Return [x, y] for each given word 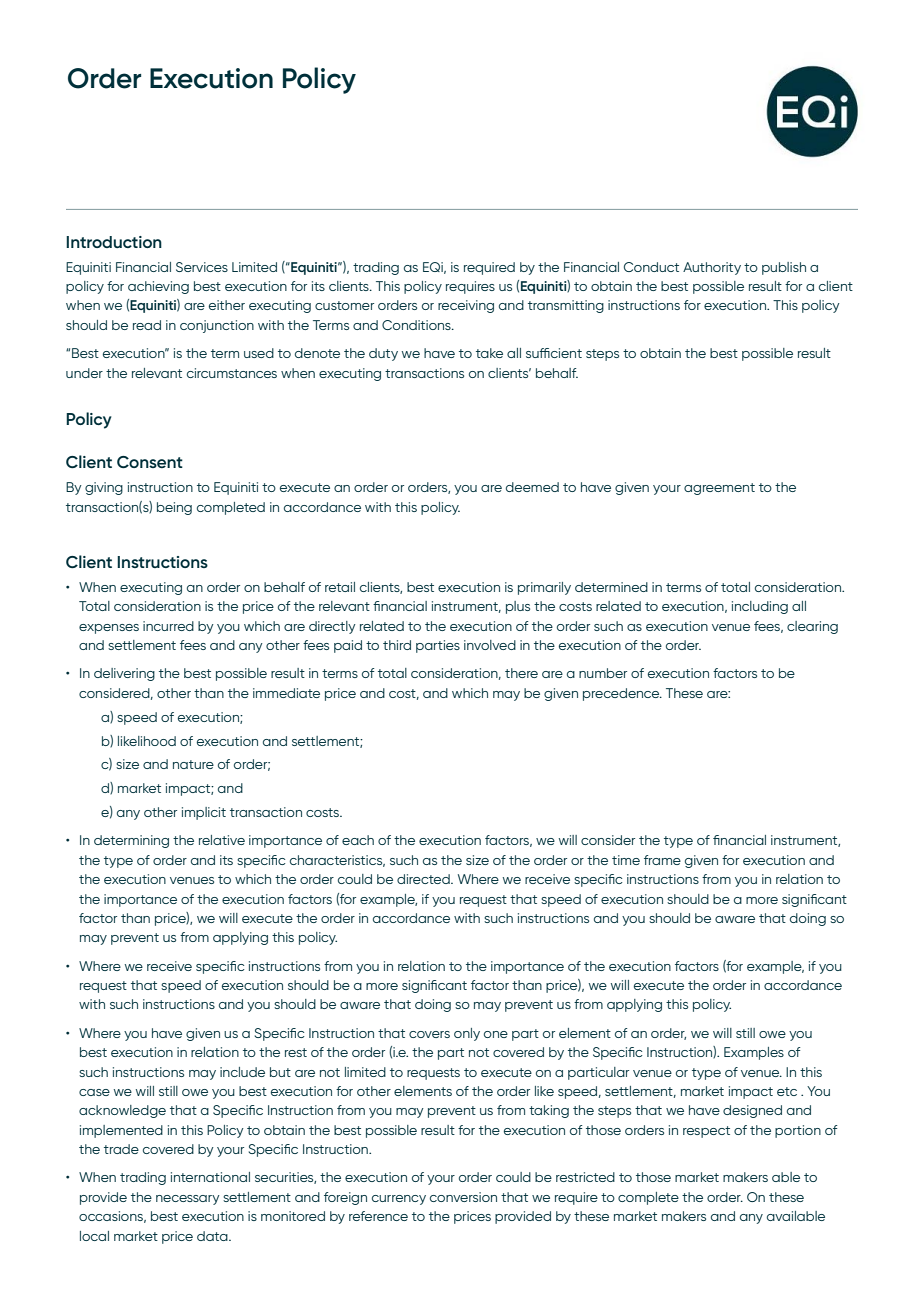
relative [222, 840]
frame [662, 860]
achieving [158, 287]
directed [424, 879]
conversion [463, 1197]
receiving [466, 306]
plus [518, 607]
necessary [188, 1200]
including [760, 607]
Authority [712, 268]
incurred [168, 626]
